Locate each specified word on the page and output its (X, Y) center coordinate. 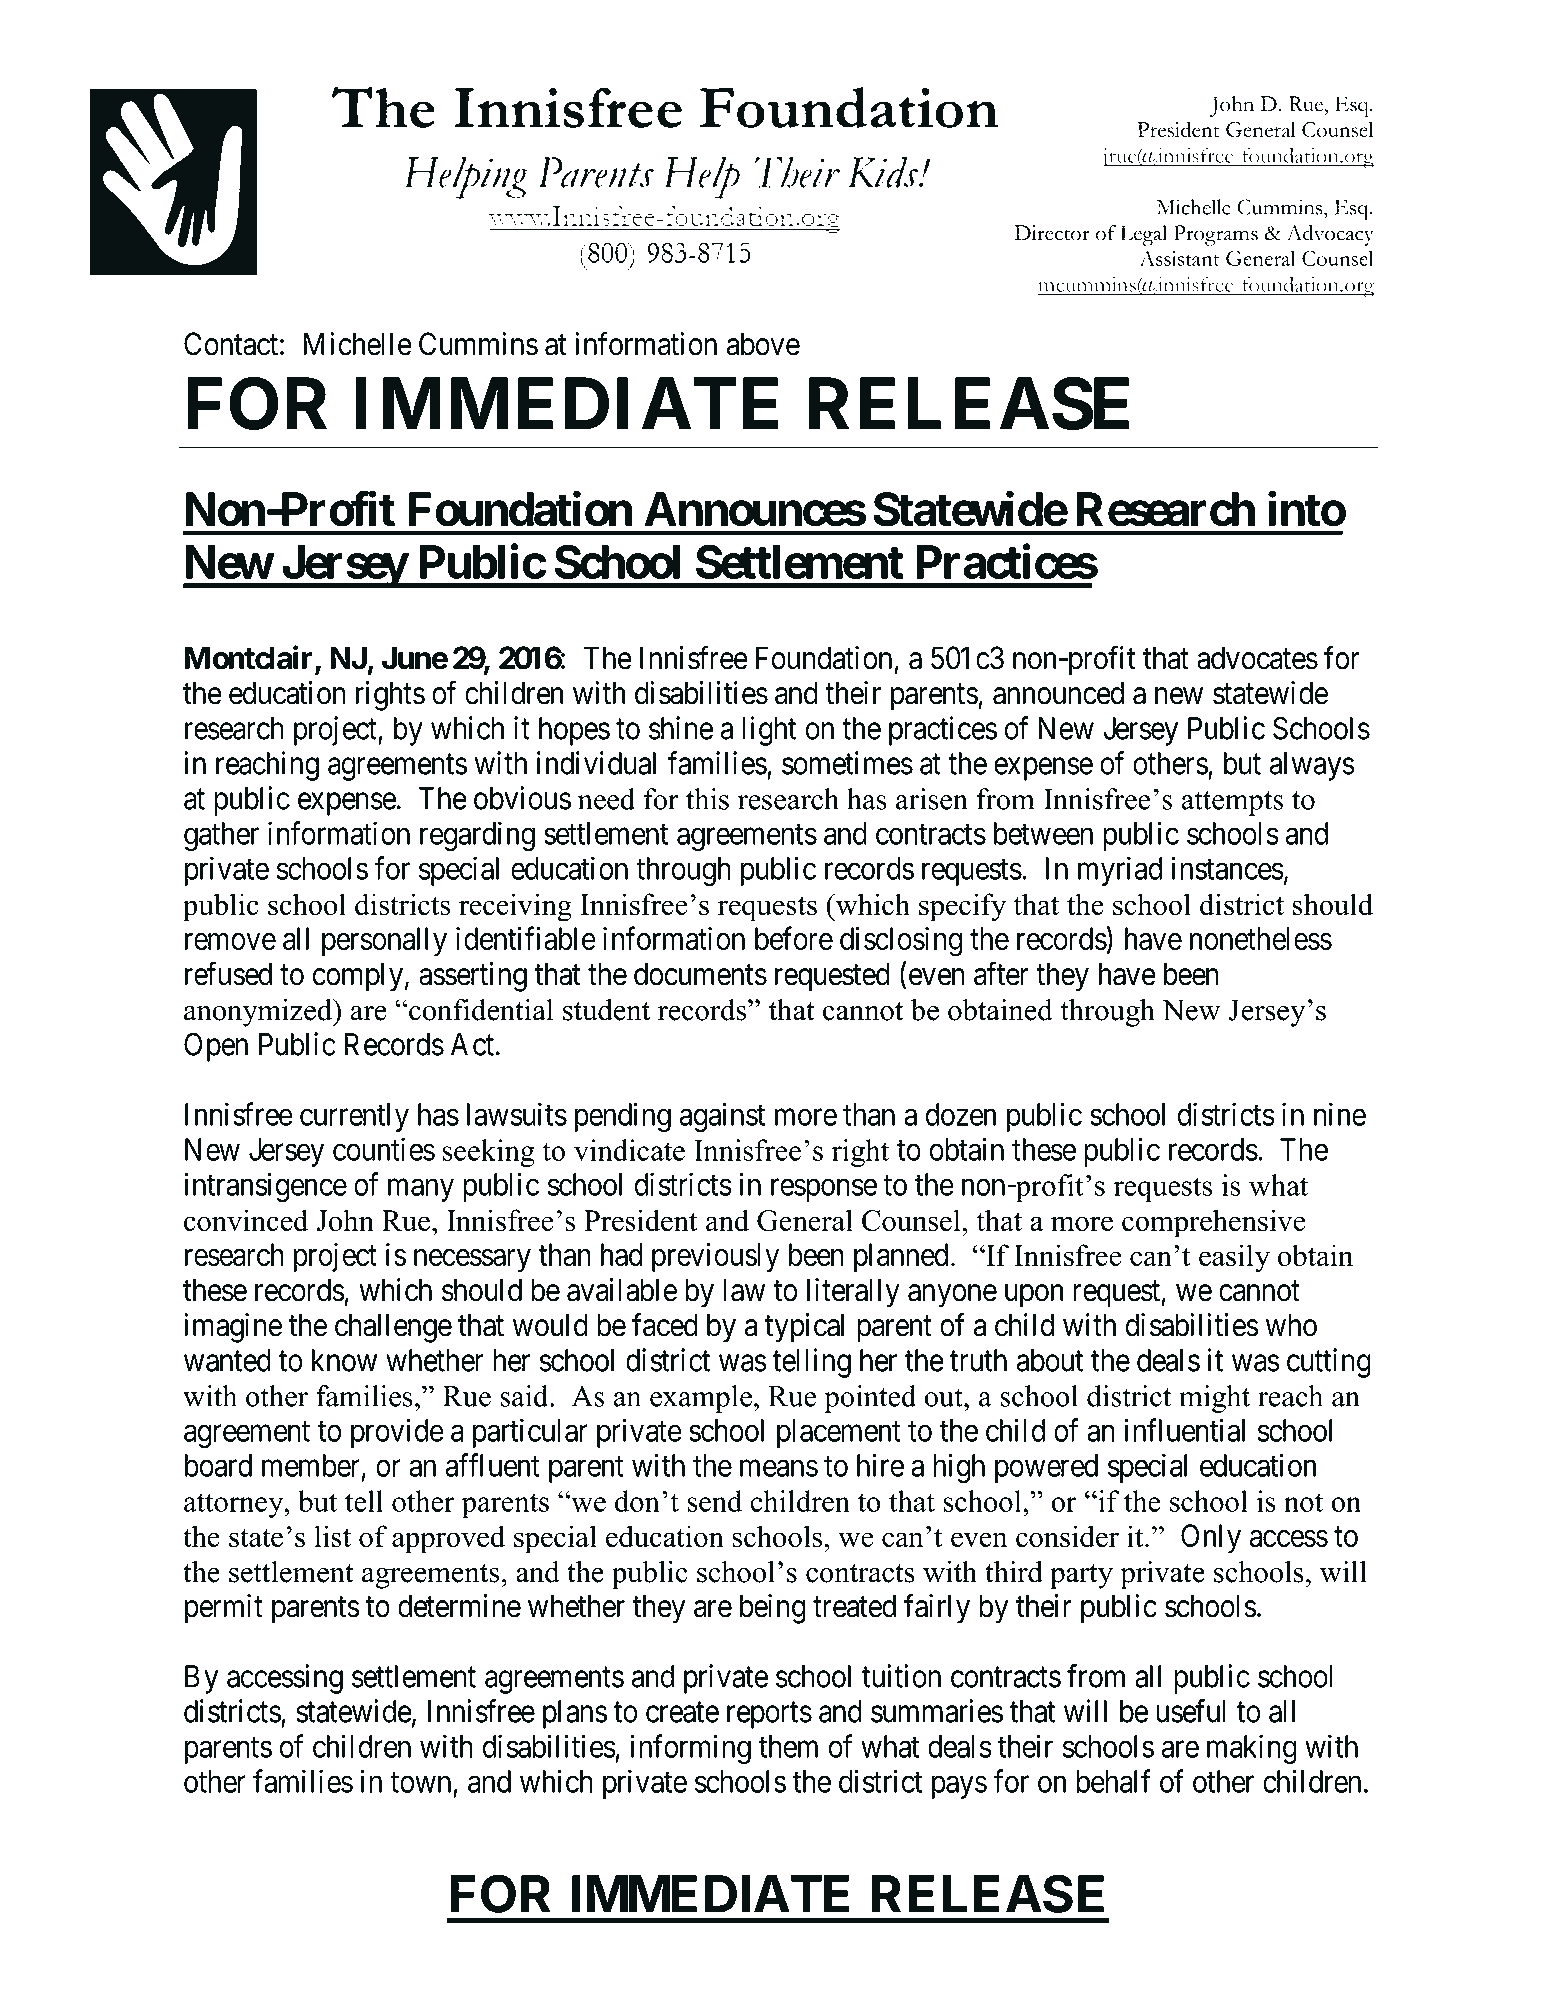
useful (1191, 1711)
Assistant (1179, 258)
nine (1340, 1114)
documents (700, 974)
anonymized (259, 1012)
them (788, 1746)
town (422, 1784)
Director (1052, 233)
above (763, 344)
